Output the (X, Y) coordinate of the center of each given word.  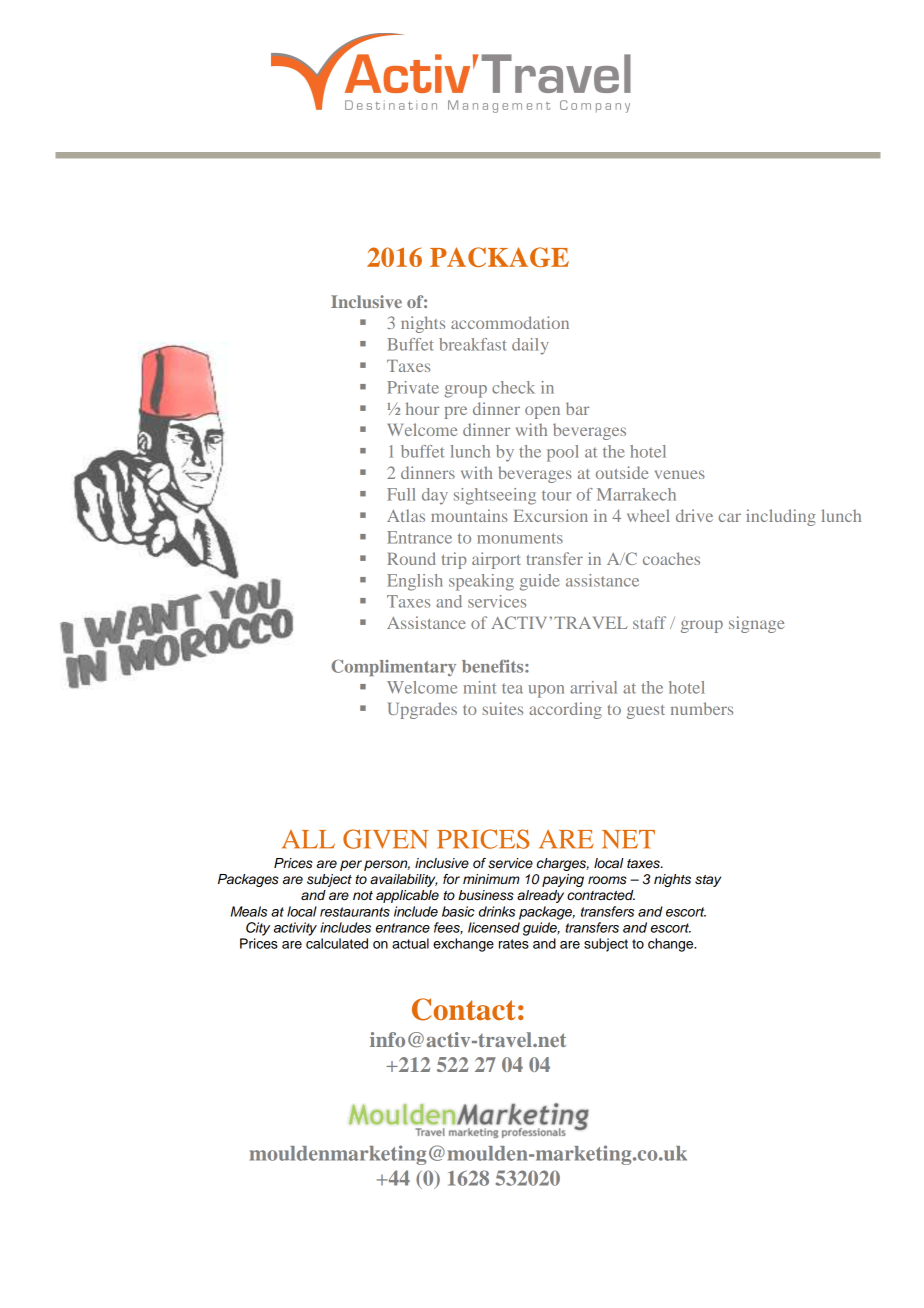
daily (530, 346)
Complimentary (393, 668)
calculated (337, 943)
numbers (702, 708)
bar (577, 408)
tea (512, 689)
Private (413, 387)
